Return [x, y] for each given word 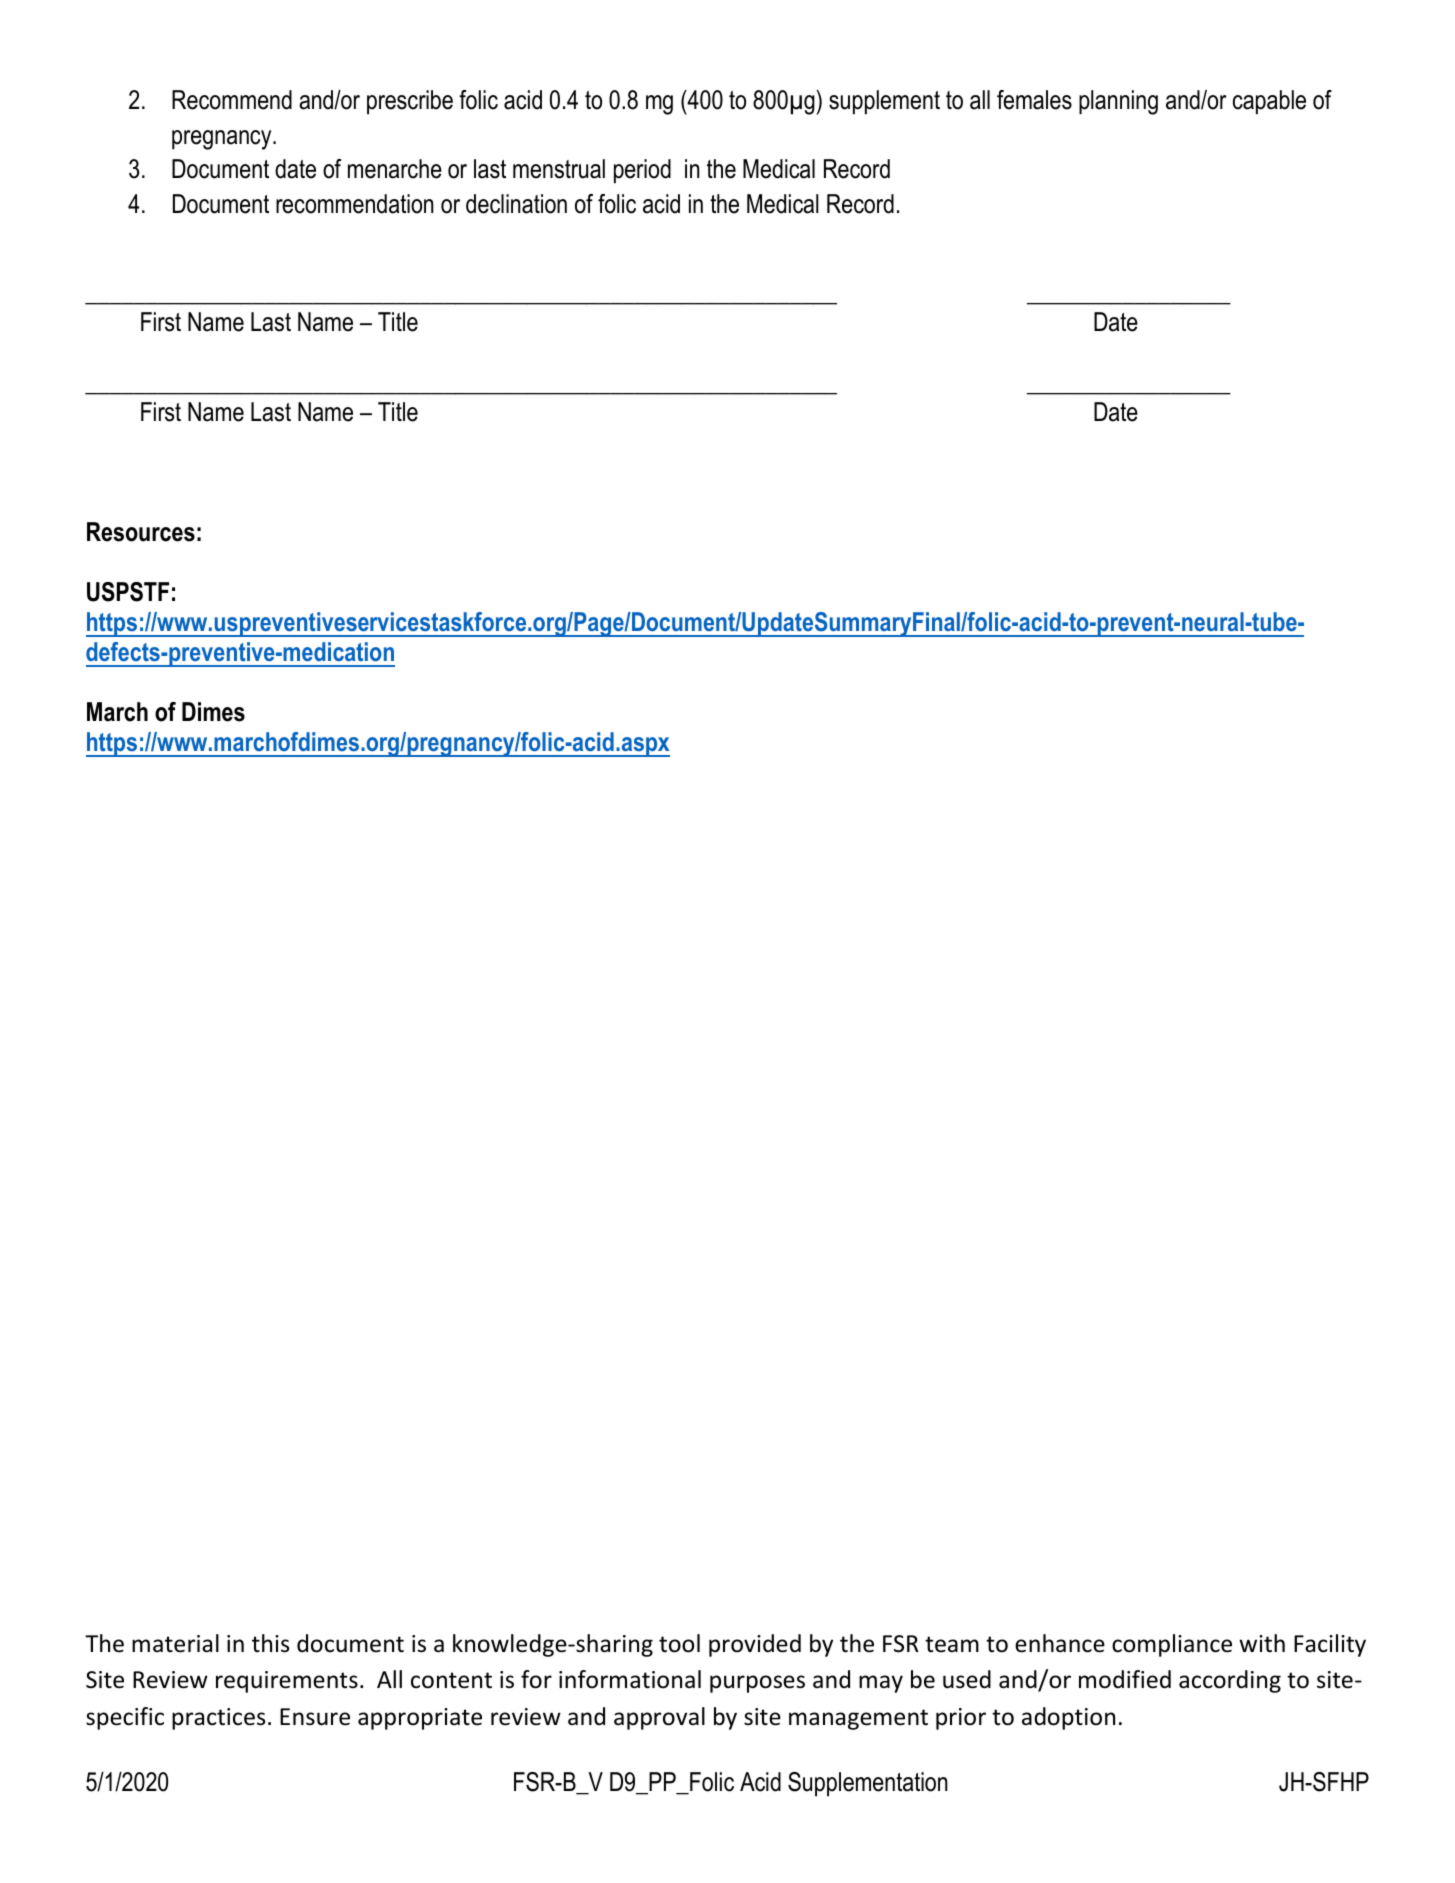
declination [516, 204]
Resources [141, 532]
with [1262, 1643]
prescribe [410, 102]
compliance [1172, 1645]
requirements [287, 1682]
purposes [757, 1684]
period [642, 171]
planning [1118, 102]
